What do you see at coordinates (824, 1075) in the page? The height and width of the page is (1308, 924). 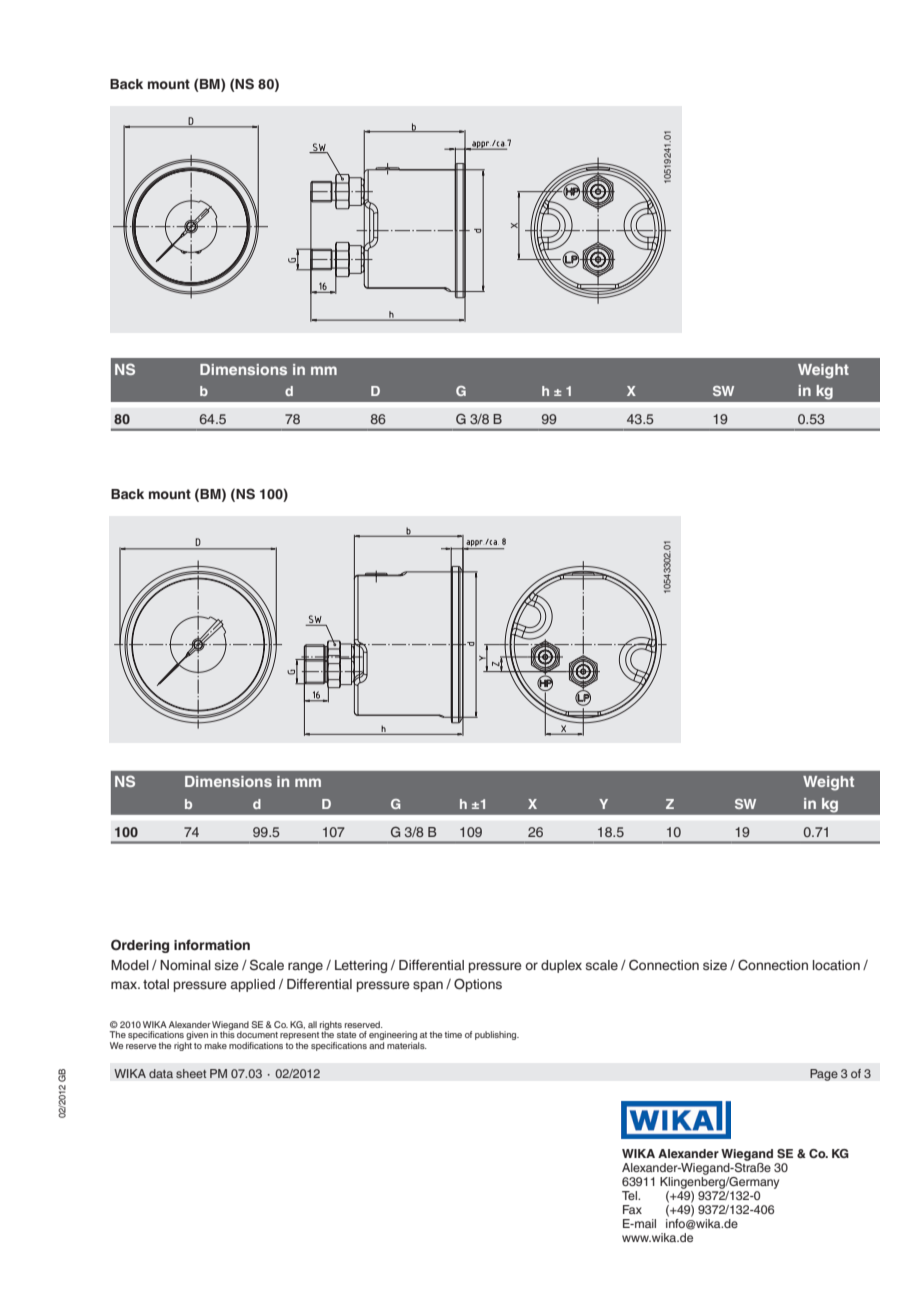 I see `Page` at bounding box center [824, 1075].
